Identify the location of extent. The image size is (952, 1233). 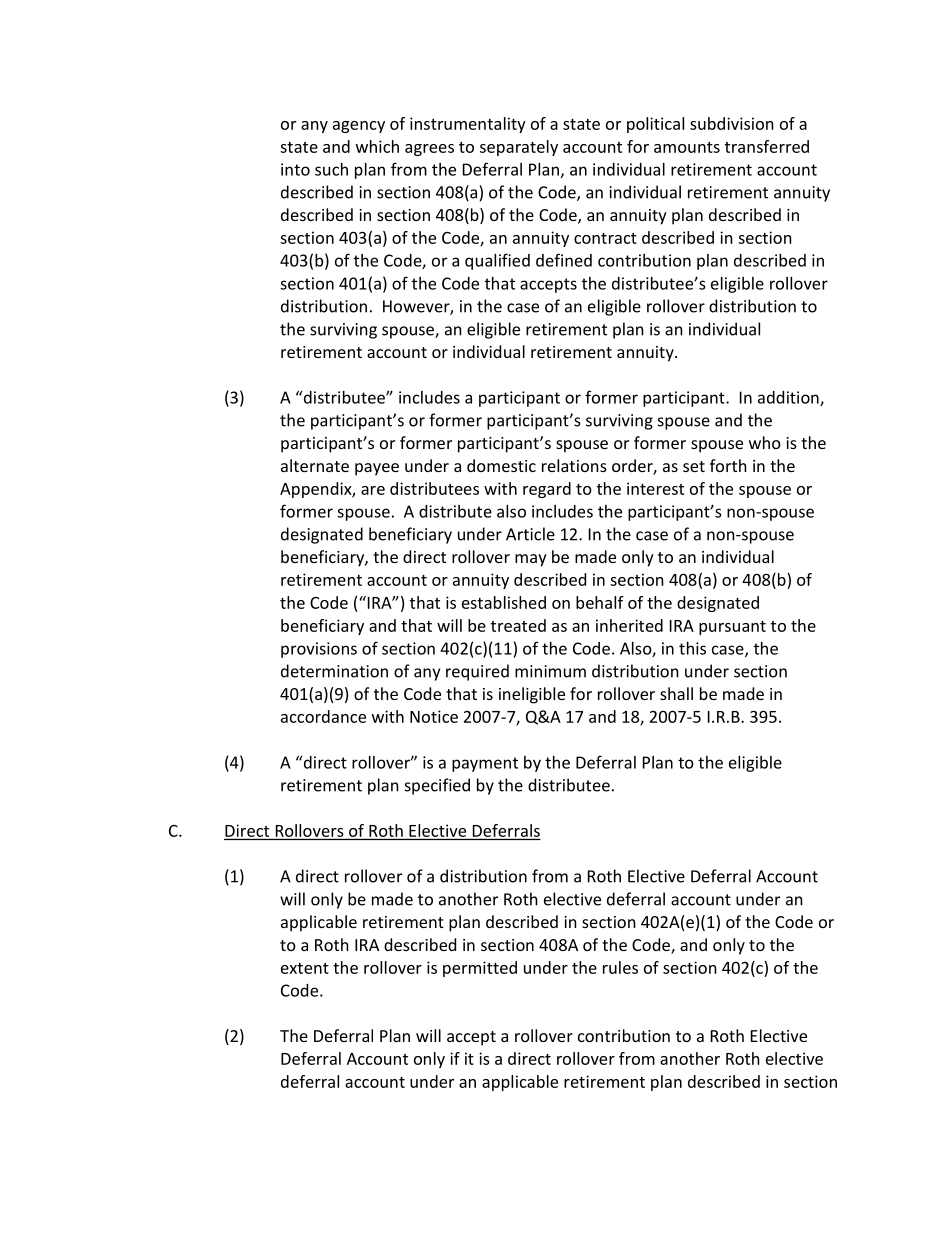
(305, 968).
